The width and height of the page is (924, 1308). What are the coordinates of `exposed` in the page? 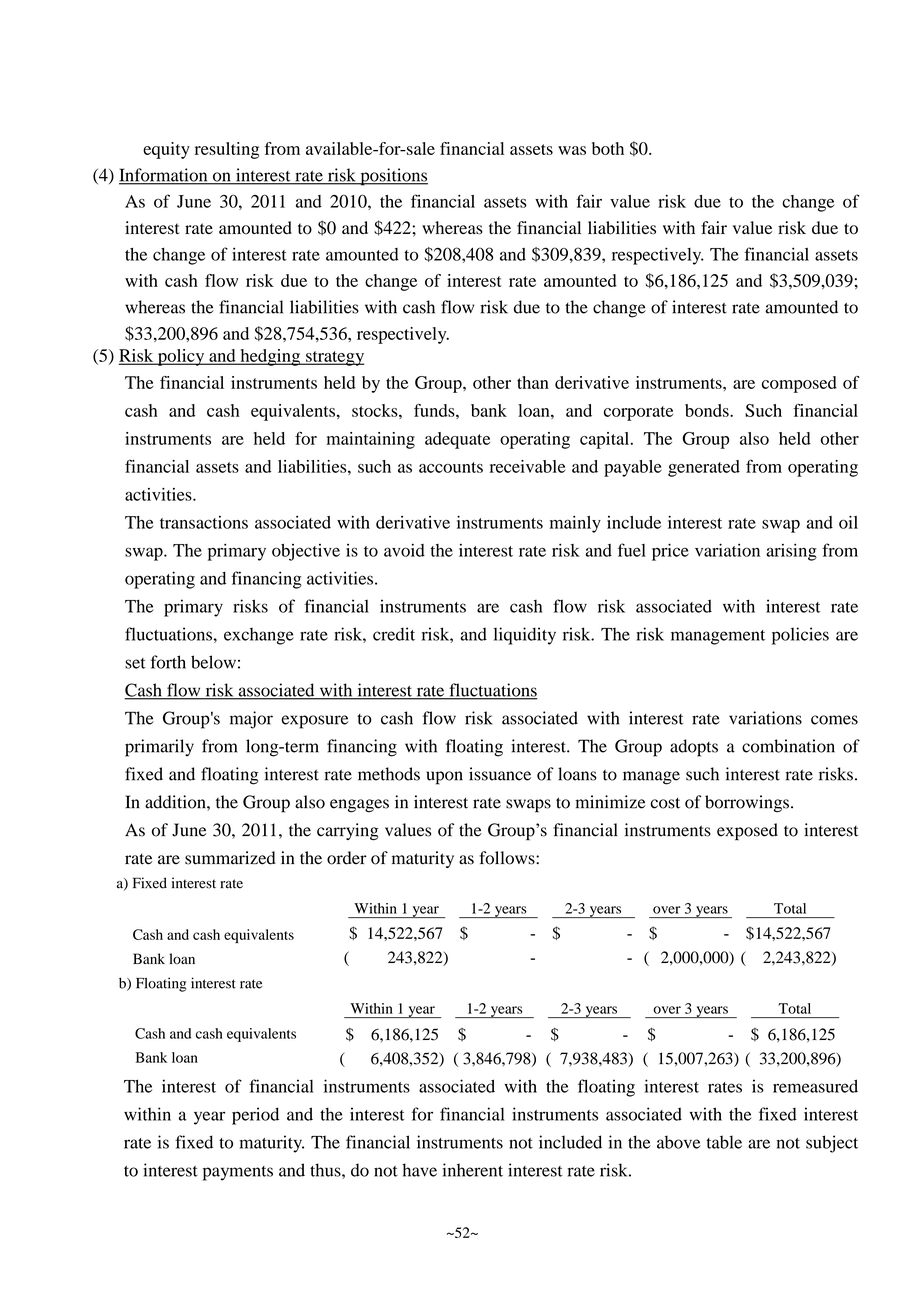 It's located at (747, 832).
